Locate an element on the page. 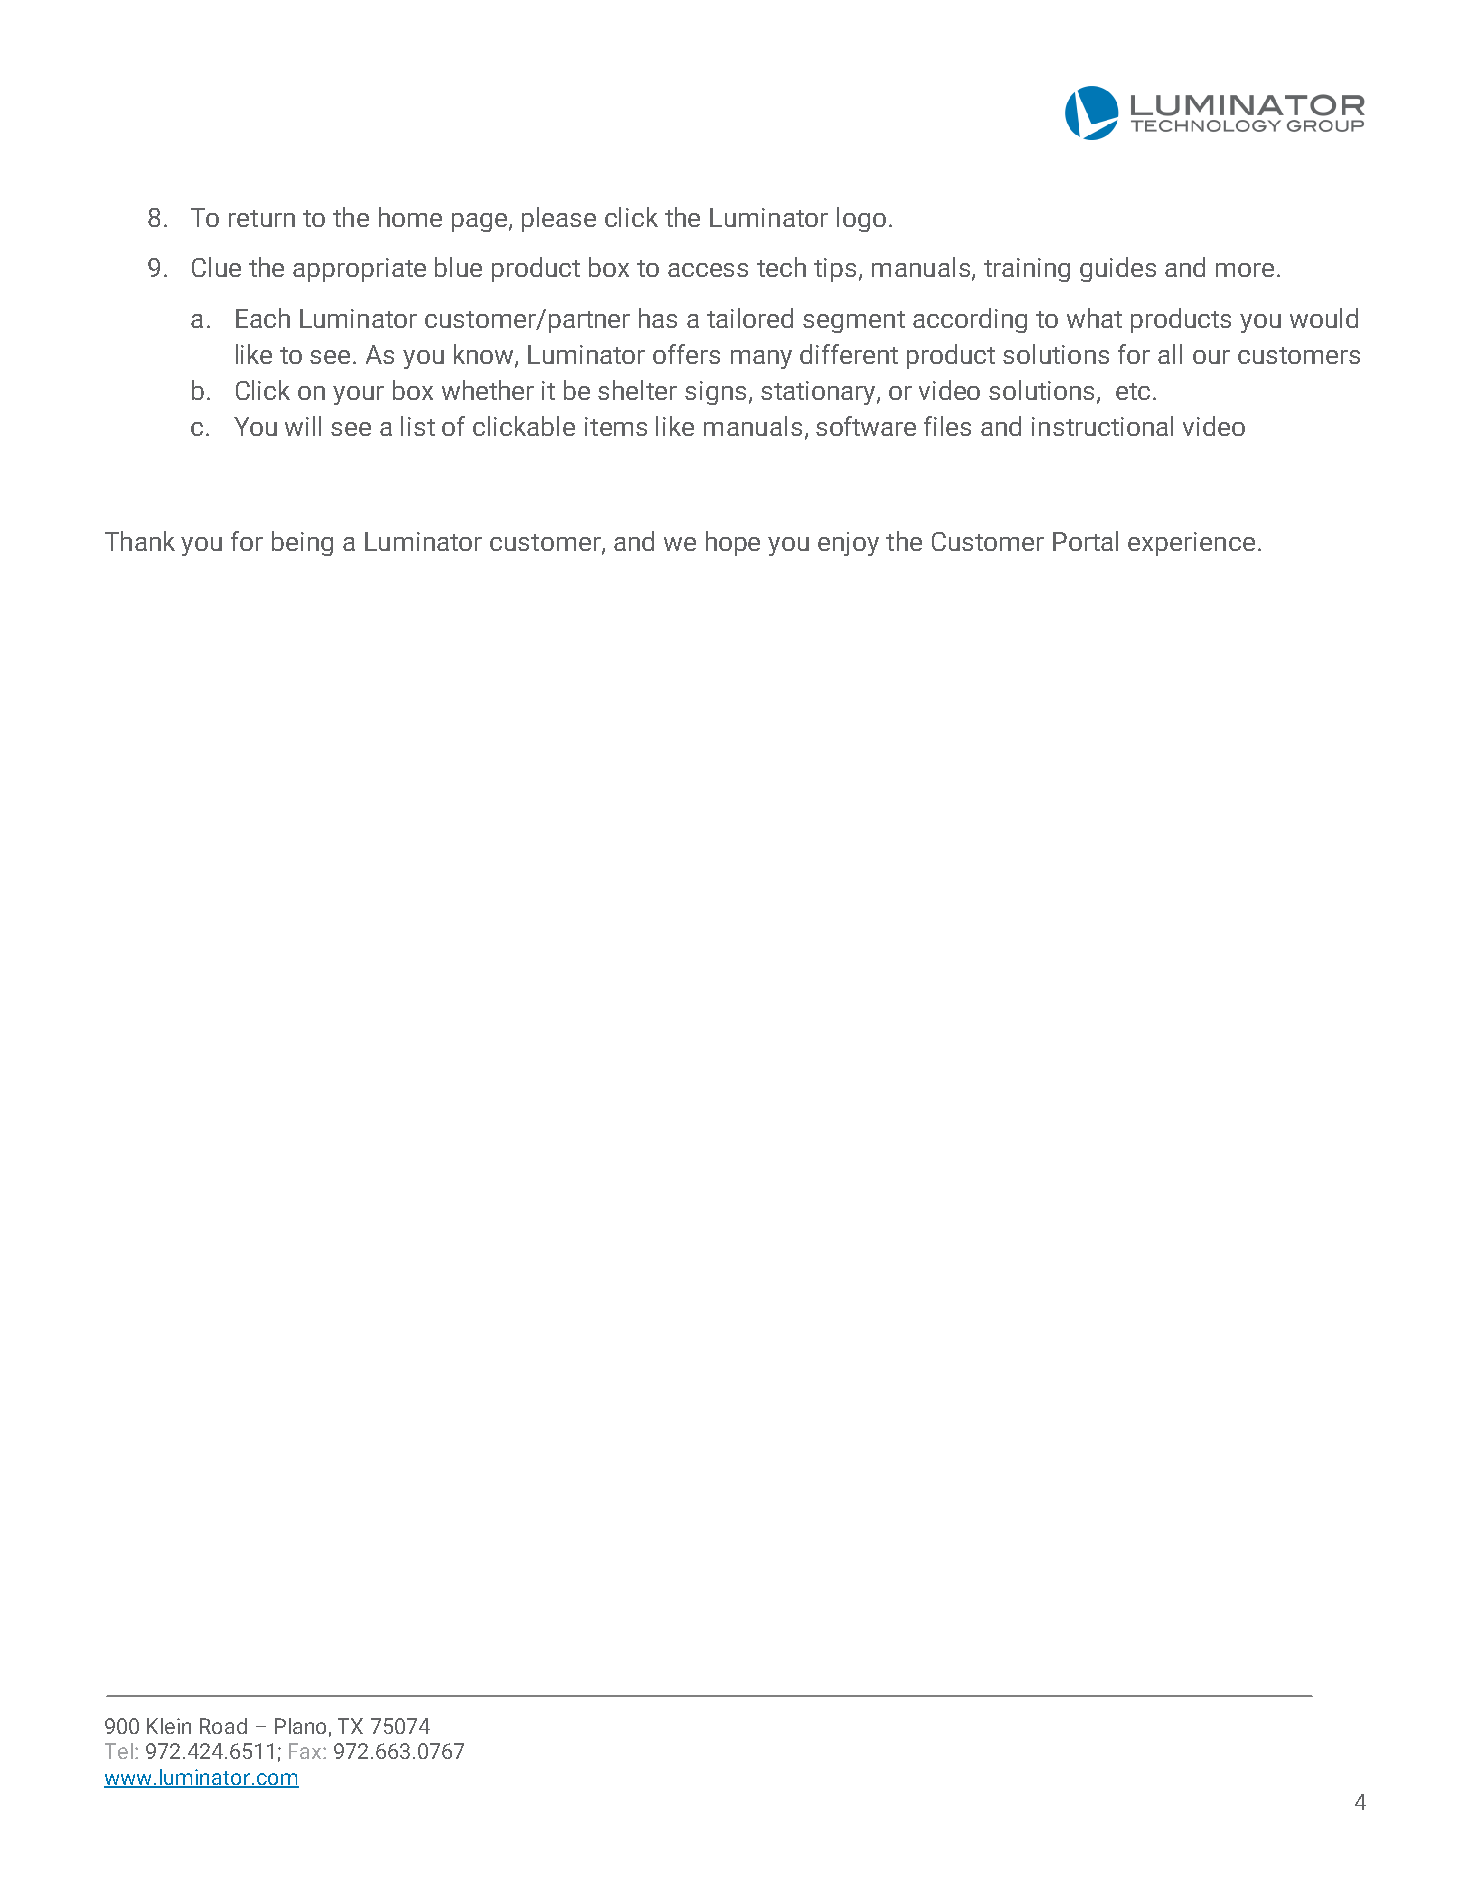 This page has height=1901, width=1469. Road is located at coordinates (223, 1726).
